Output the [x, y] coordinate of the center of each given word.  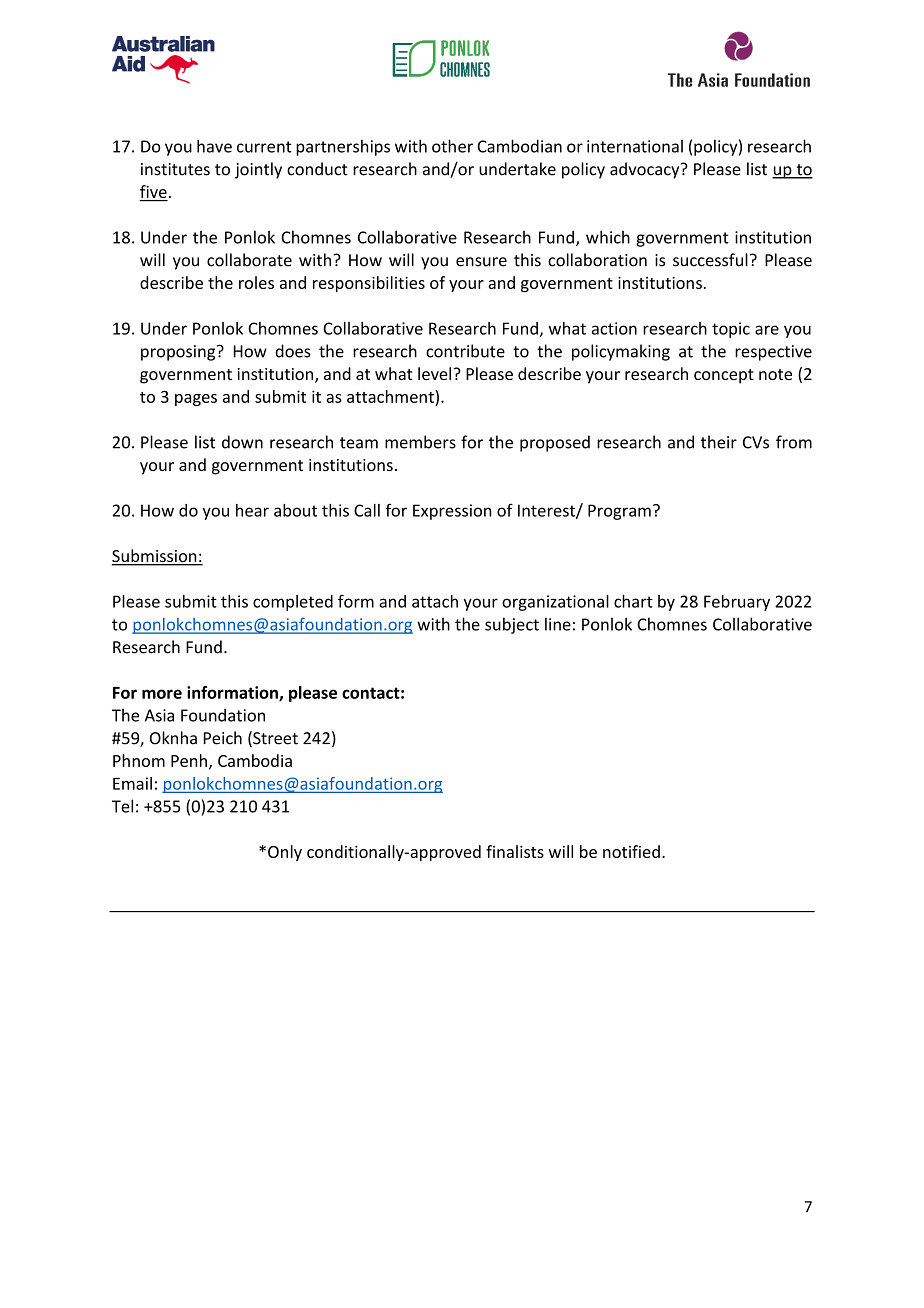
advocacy [646, 170]
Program [619, 512]
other [452, 146]
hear [252, 510]
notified [631, 851]
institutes [175, 169]
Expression [452, 512]
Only [285, 853]
